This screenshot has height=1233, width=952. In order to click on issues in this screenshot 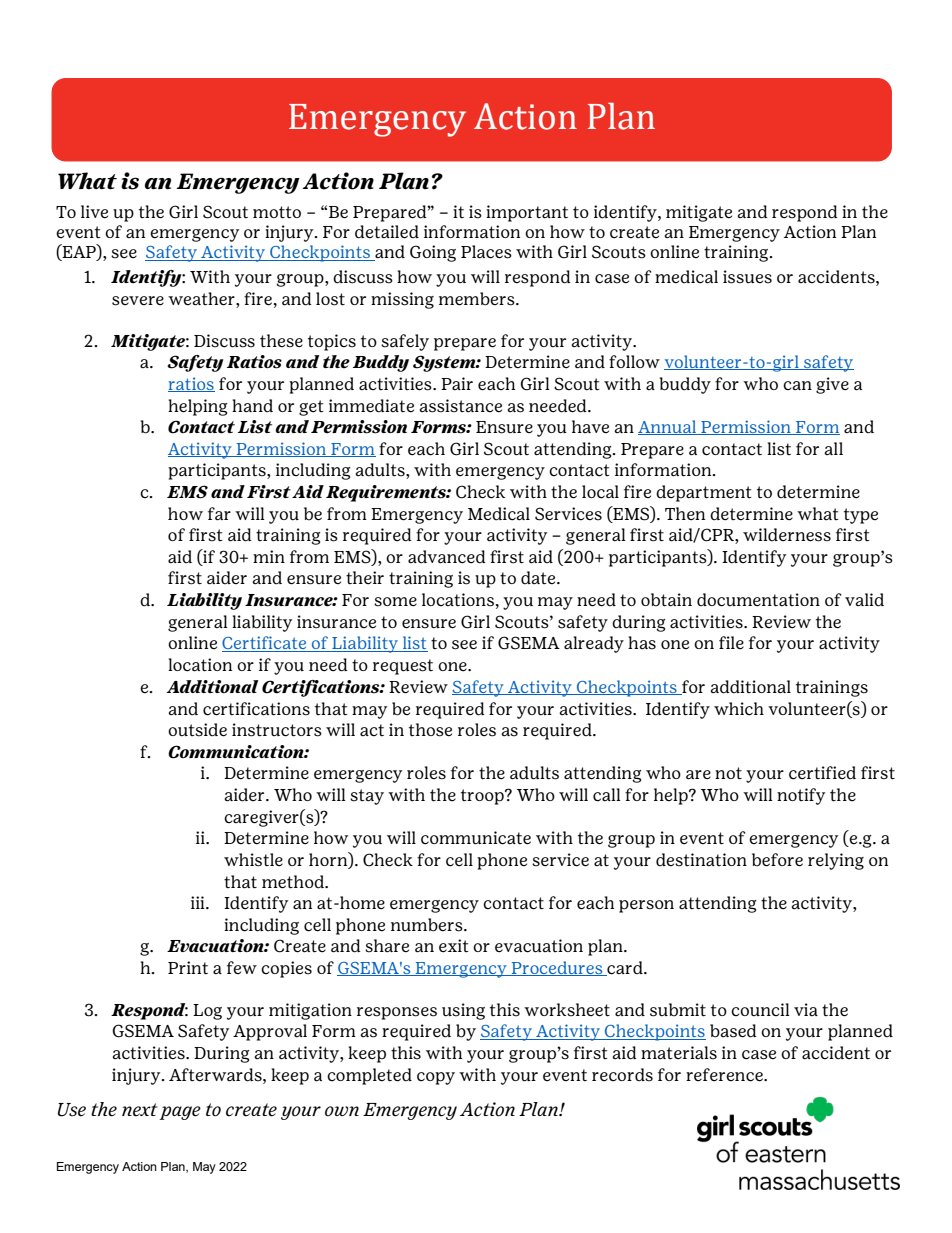, I will do `click(747, 277)`.
